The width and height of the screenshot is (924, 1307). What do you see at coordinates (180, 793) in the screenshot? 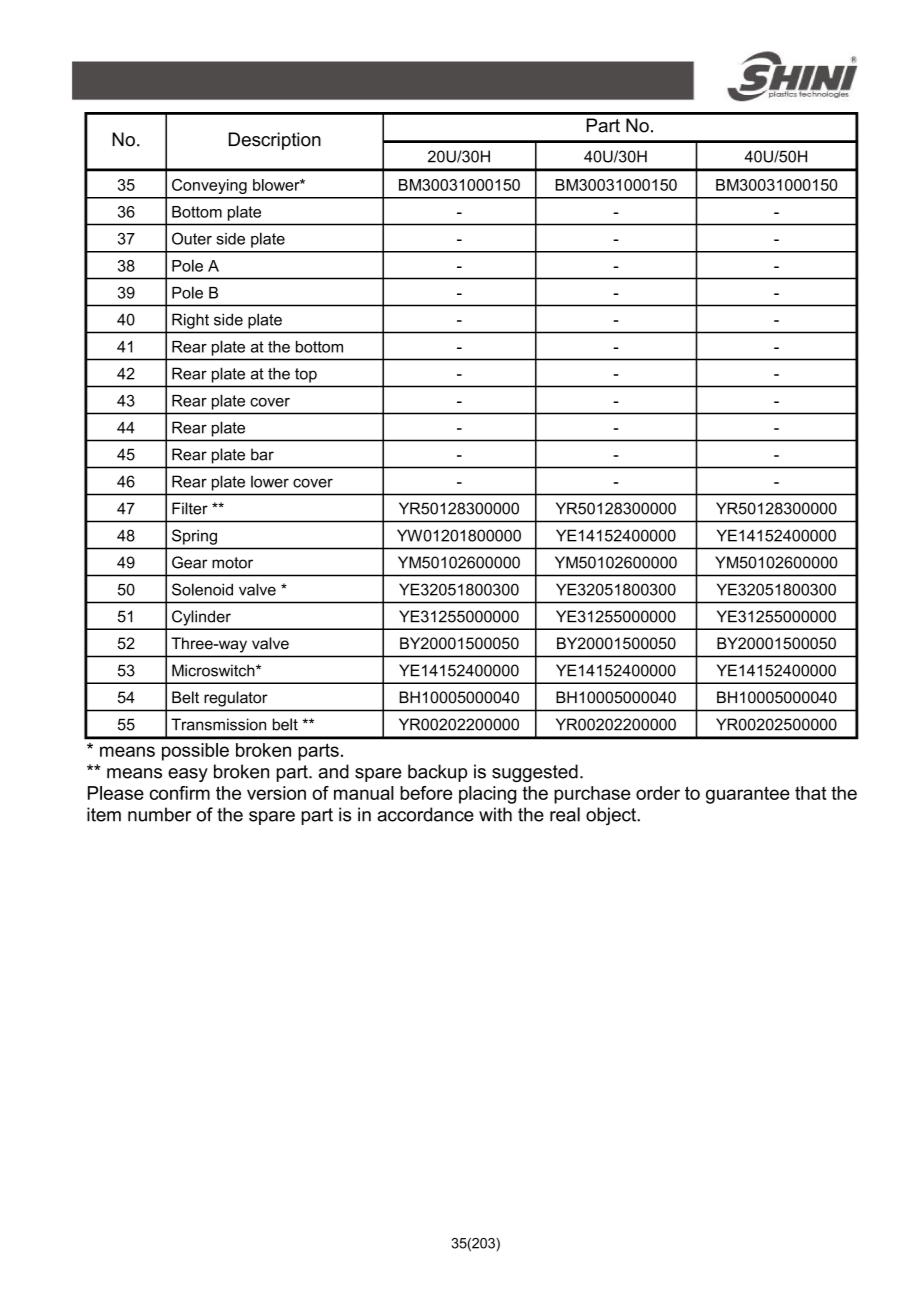
I see `confirm` at bounding box center [180, 793].
